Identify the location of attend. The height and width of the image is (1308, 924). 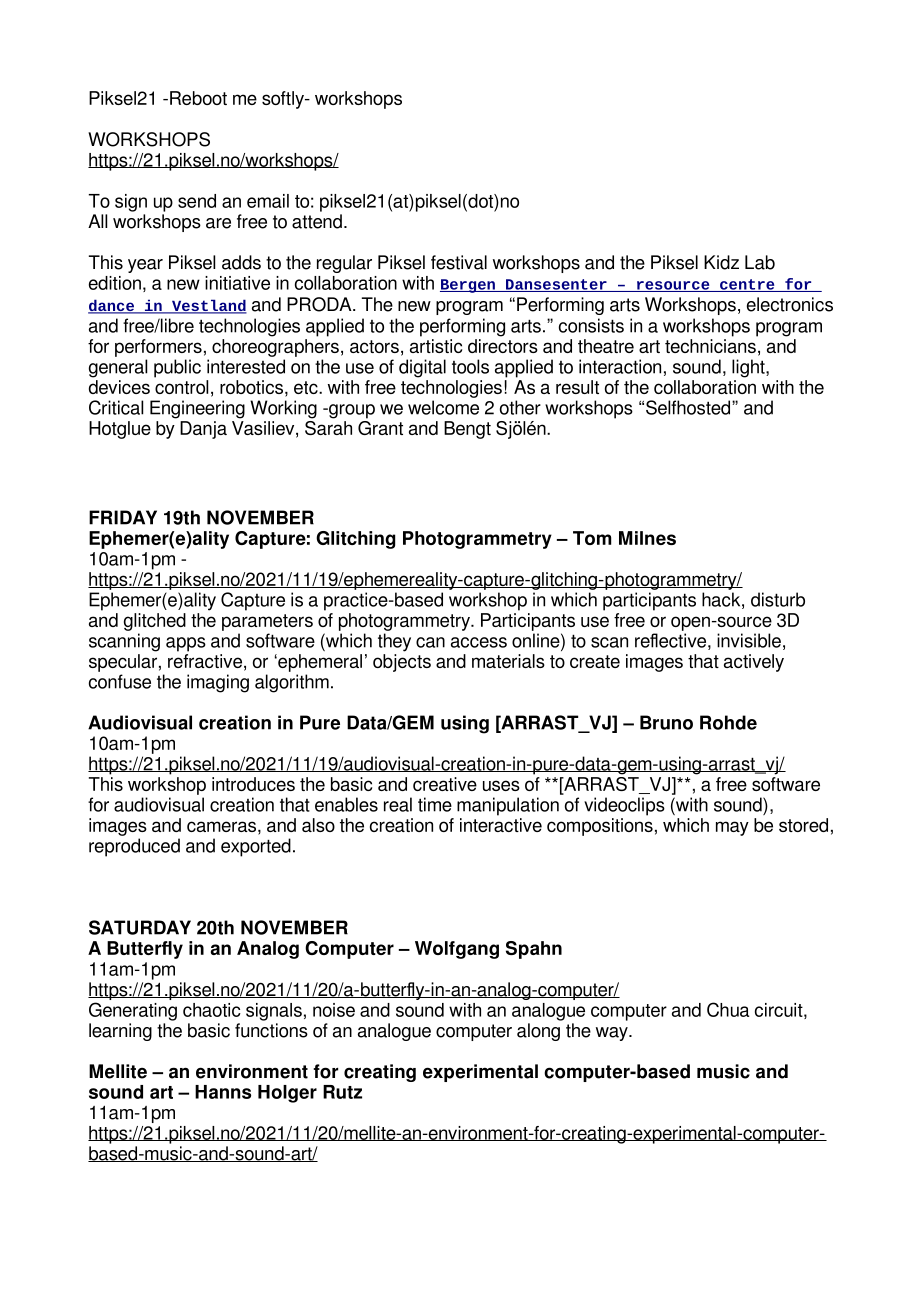
(317, 221).
